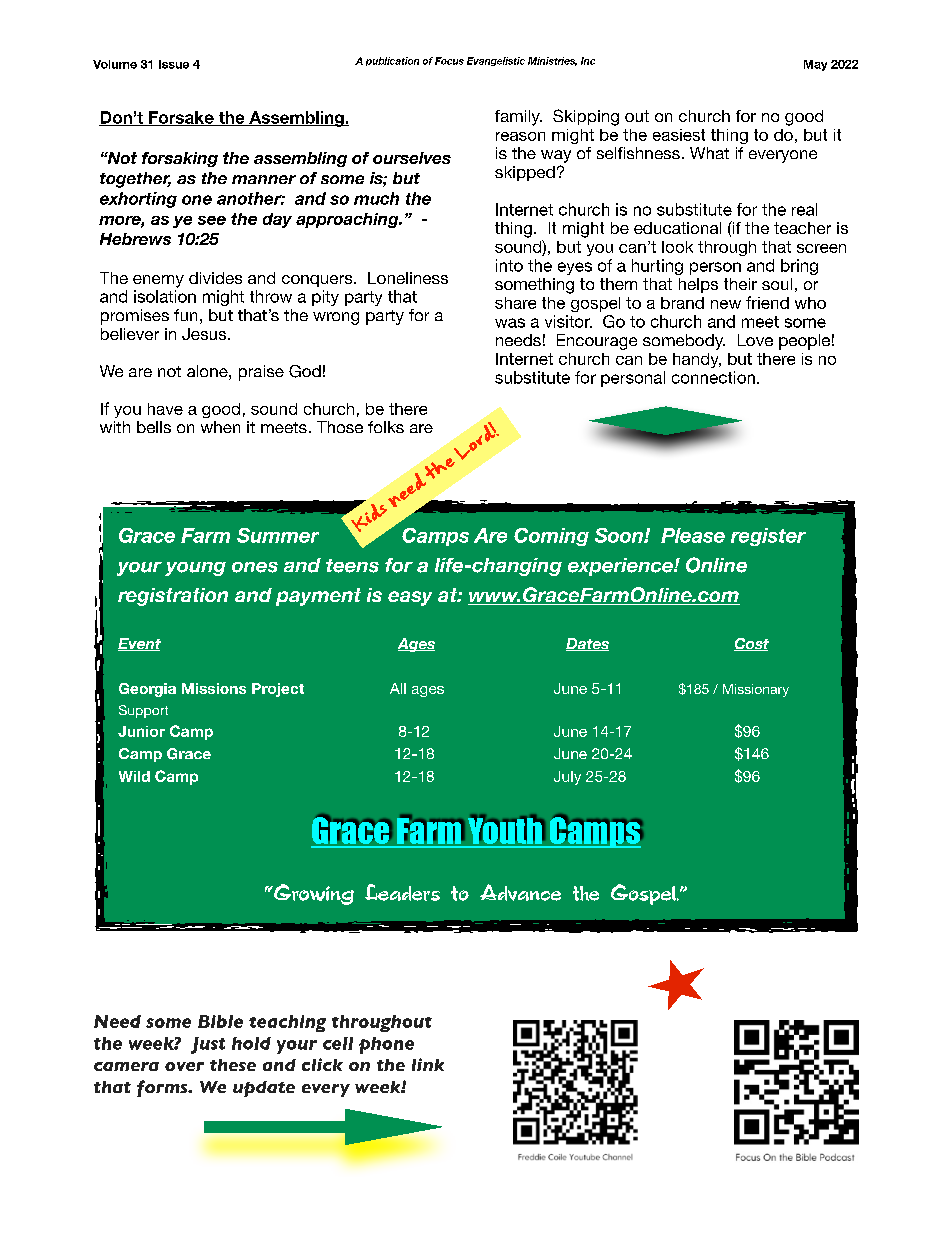 Image resolution: width=952 pixels, height=1233 pixels. Describe the element at coordinates (184, 1066) in the screenshot. I see `over` at that location.
